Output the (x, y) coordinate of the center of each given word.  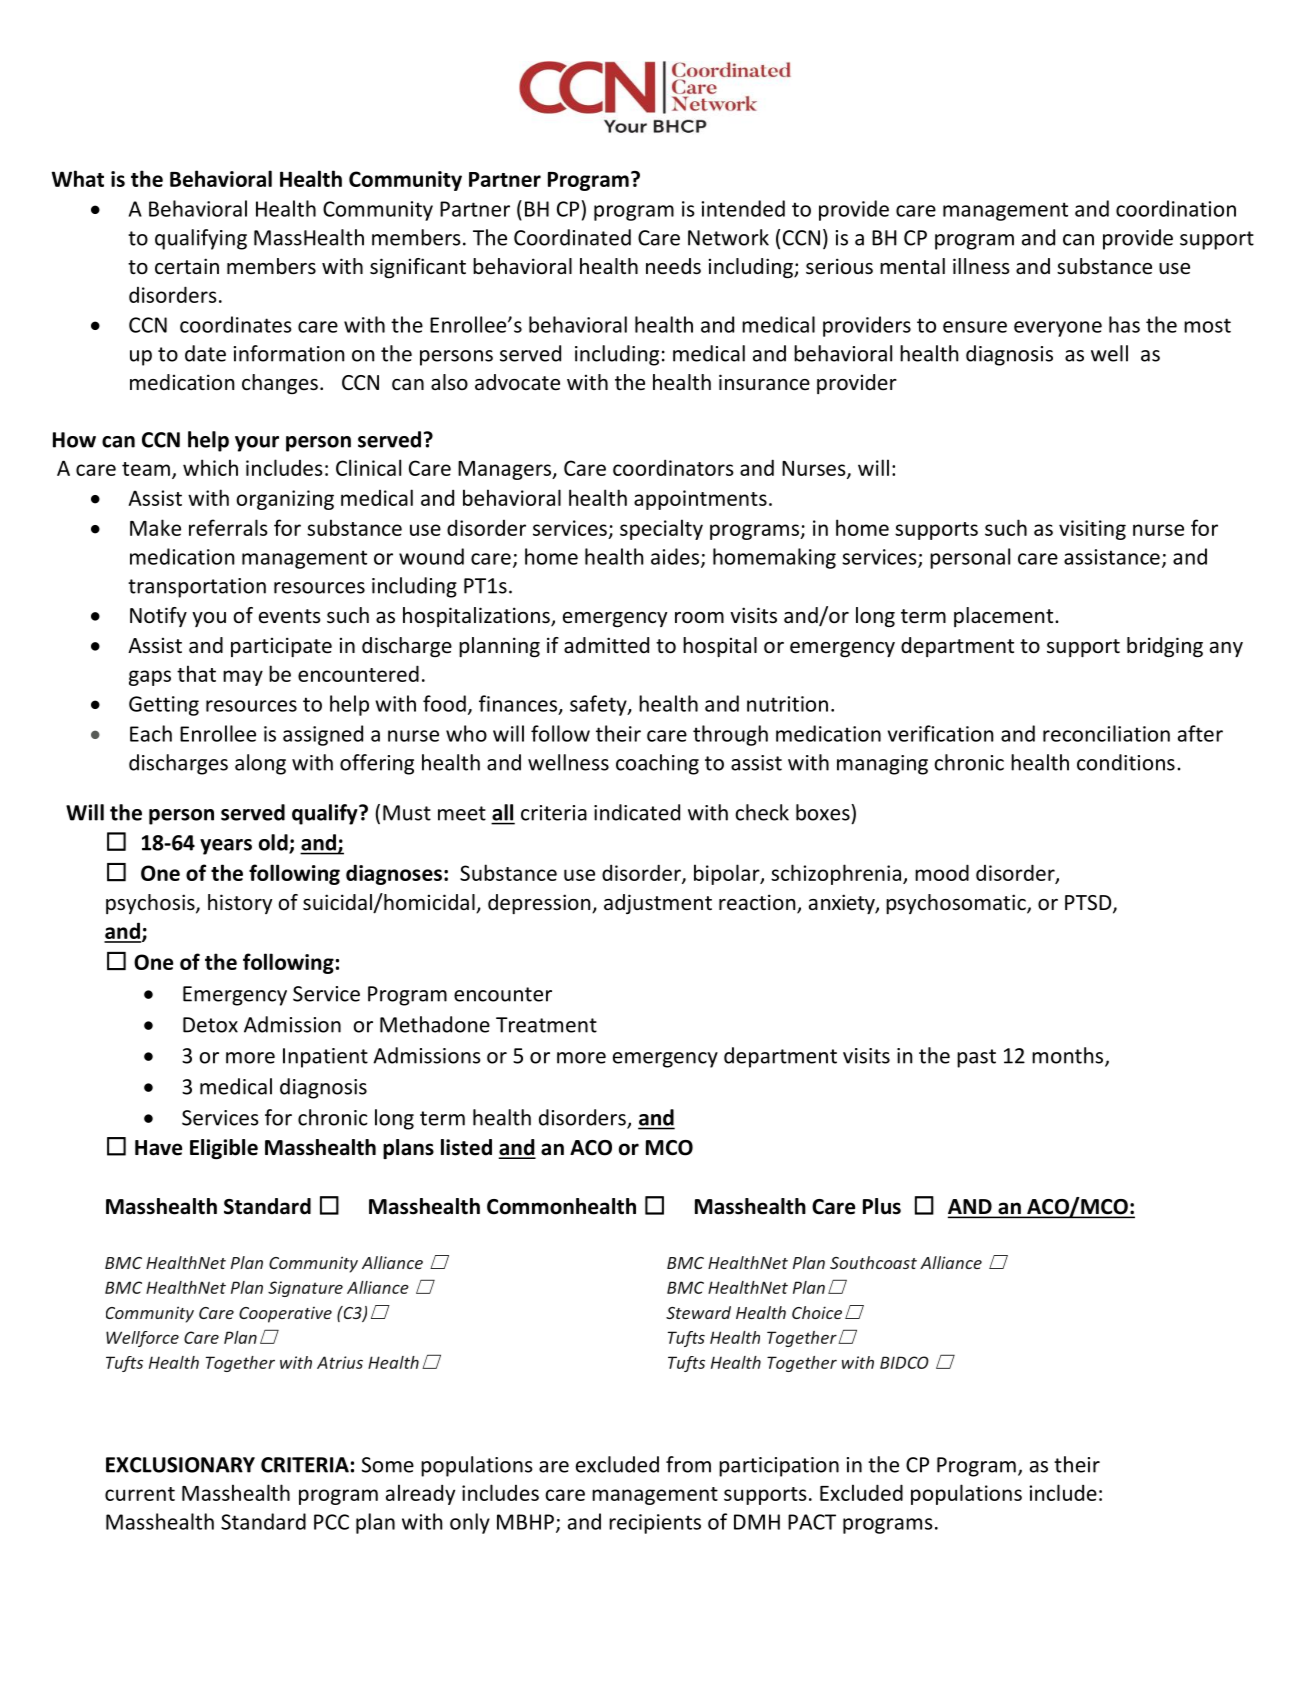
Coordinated (572, 237)
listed (466, 1147)
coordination (1176, 208)
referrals (228, 527)
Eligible (224, 1149)
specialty (661, 529)
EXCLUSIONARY (180, 1465)
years (226, 847)
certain (187, 266)
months (1069, 1056)
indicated (637, 812)
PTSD (1089, 904)
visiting (1092, 530)
